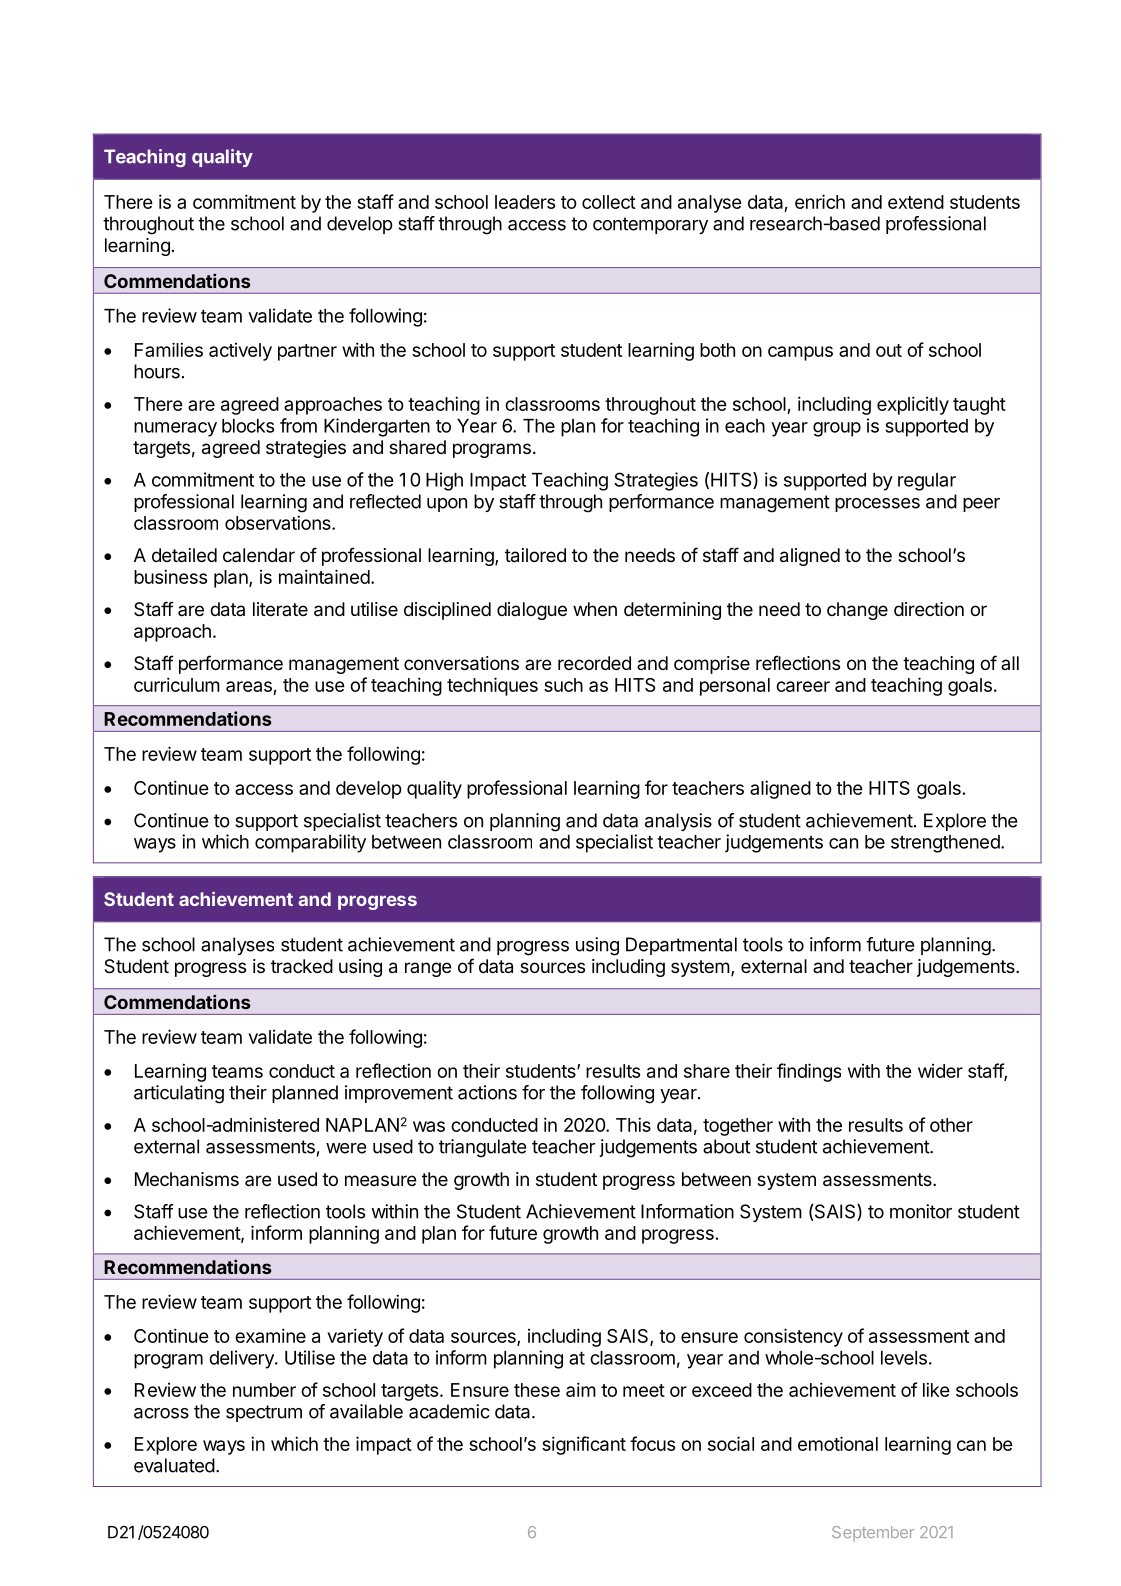 Image resolution: width=1121 pixels, height=1586 pixels. What do you see at coordinates (945, 844) in the screenshot?
I see `strengthened` at bounding box center [945, 844].
